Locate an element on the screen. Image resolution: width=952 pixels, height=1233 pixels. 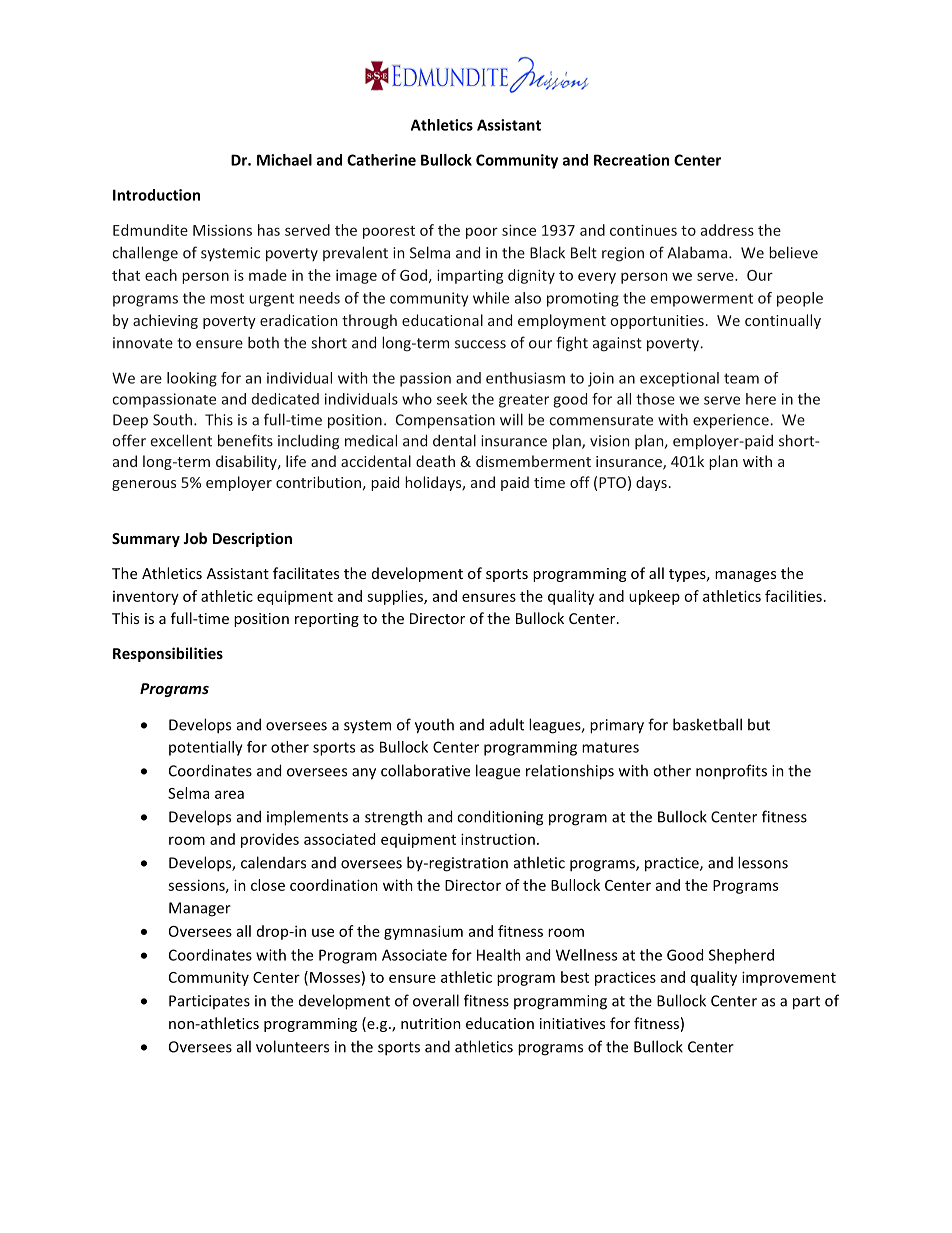
address is located at coordinates (727, 230).
